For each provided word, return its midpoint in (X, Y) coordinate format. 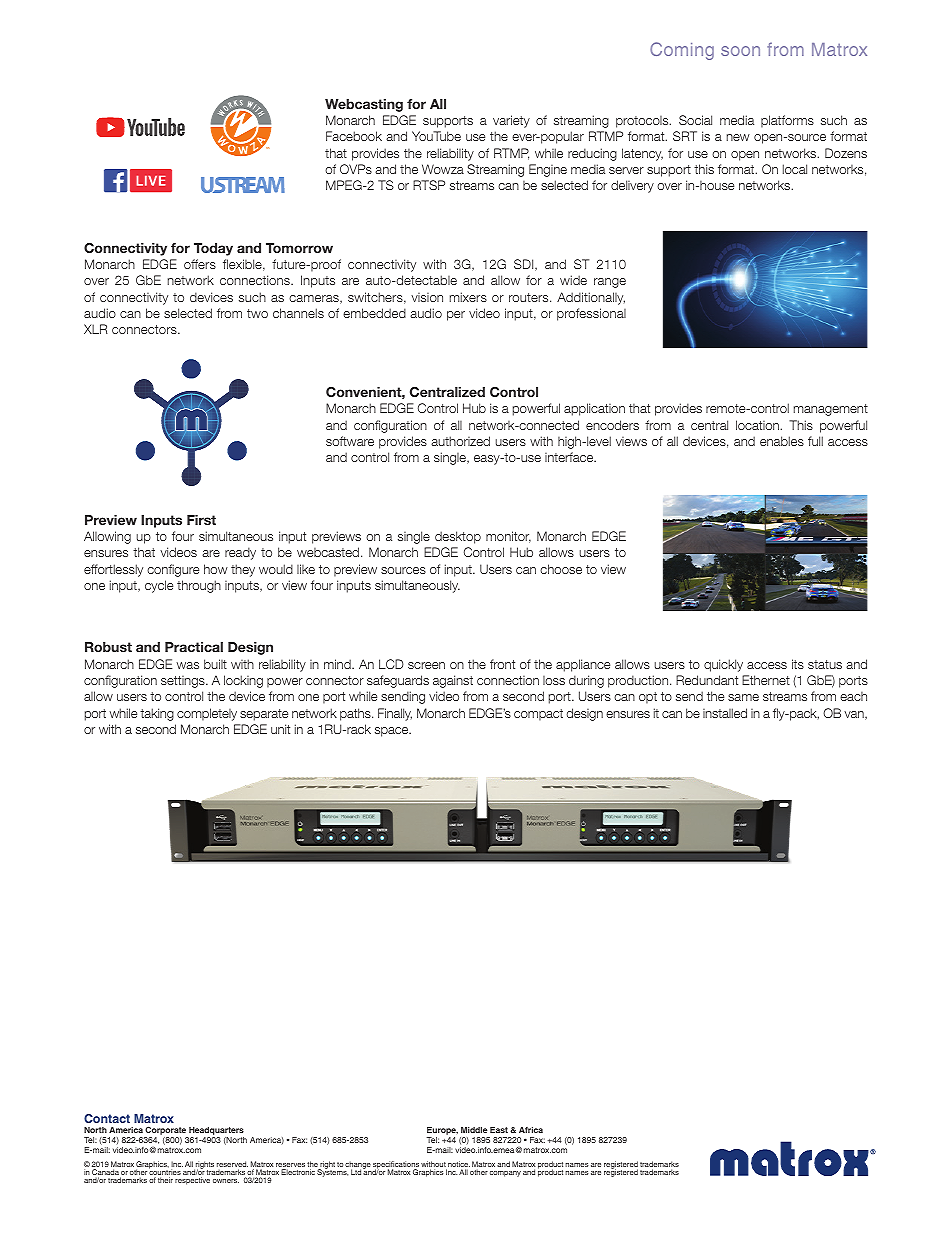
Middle (474, 1130)
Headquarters (216, 1131)
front (502, 664)
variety (511, 121)
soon (740, 51)
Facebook (354, 136)
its (798, 664)
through (199, 586)
